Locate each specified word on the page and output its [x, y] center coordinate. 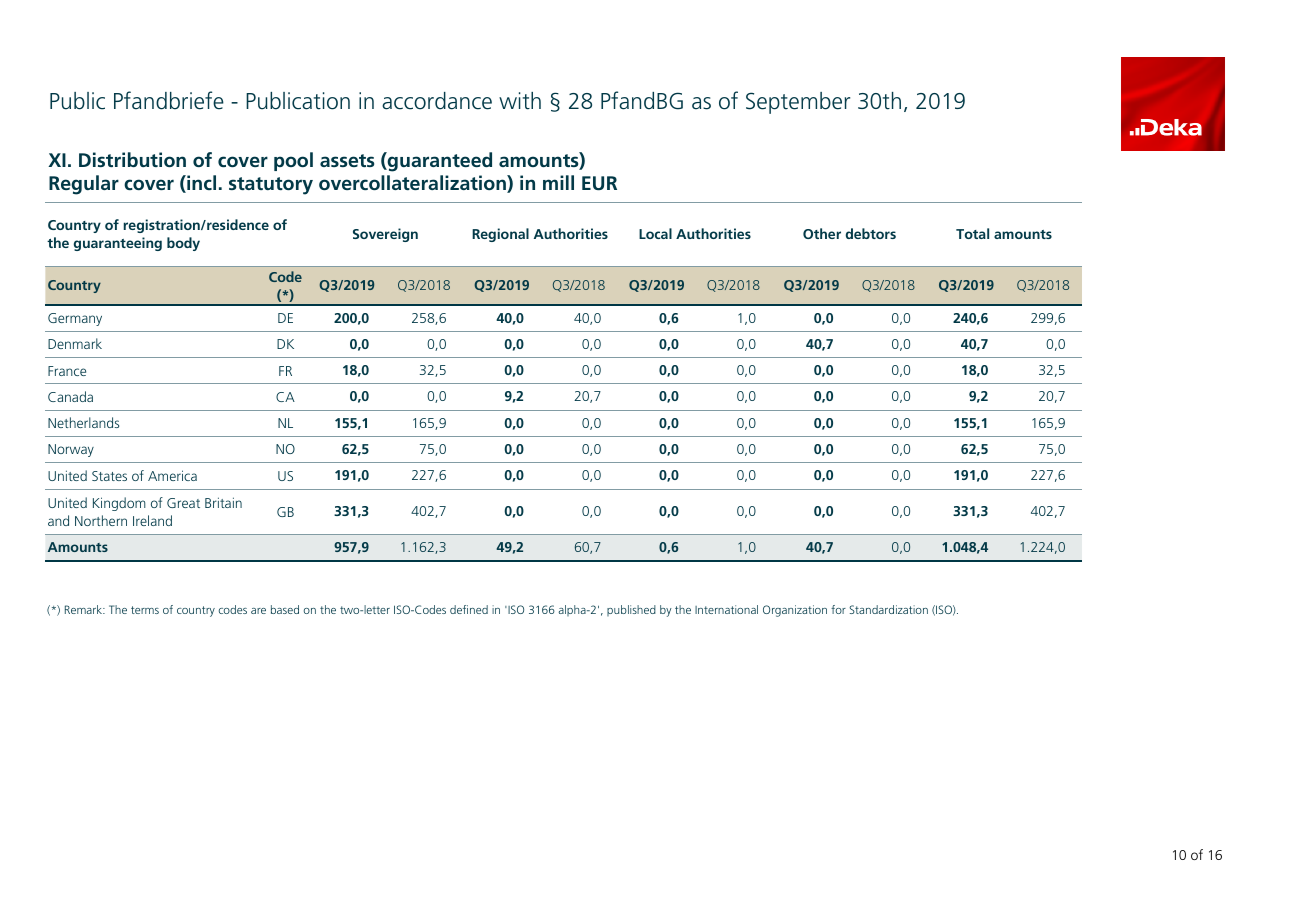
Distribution [132, 159]
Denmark [75, 343]
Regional [500, 235]
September [798, 103]
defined [469, 609]
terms [145, 610]
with [520, 101]
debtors [871, 233]
